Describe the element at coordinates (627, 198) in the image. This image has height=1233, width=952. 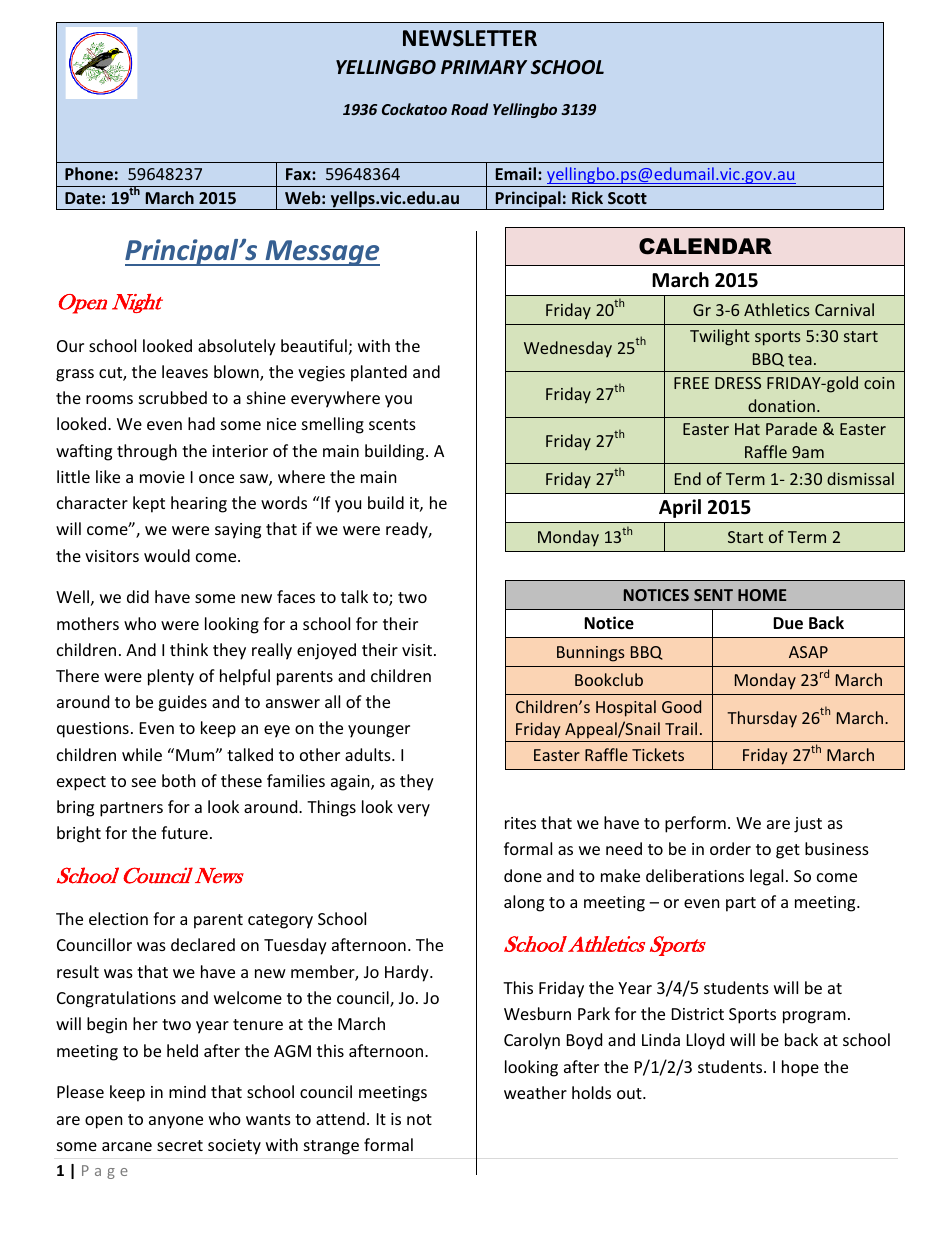
I see `Scott` at that location.
